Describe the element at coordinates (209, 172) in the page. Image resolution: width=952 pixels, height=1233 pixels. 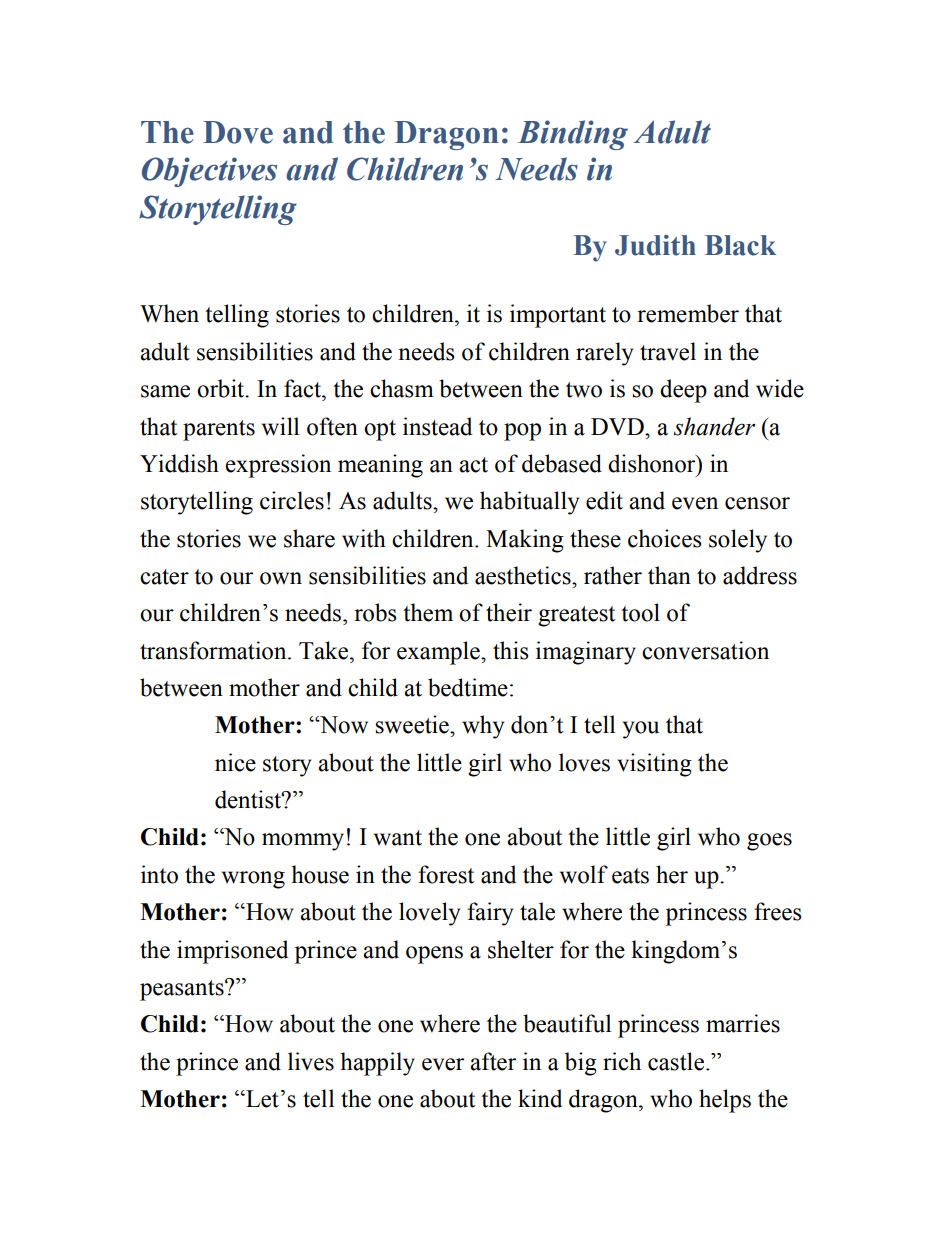
I see `Objectives` at that location.
